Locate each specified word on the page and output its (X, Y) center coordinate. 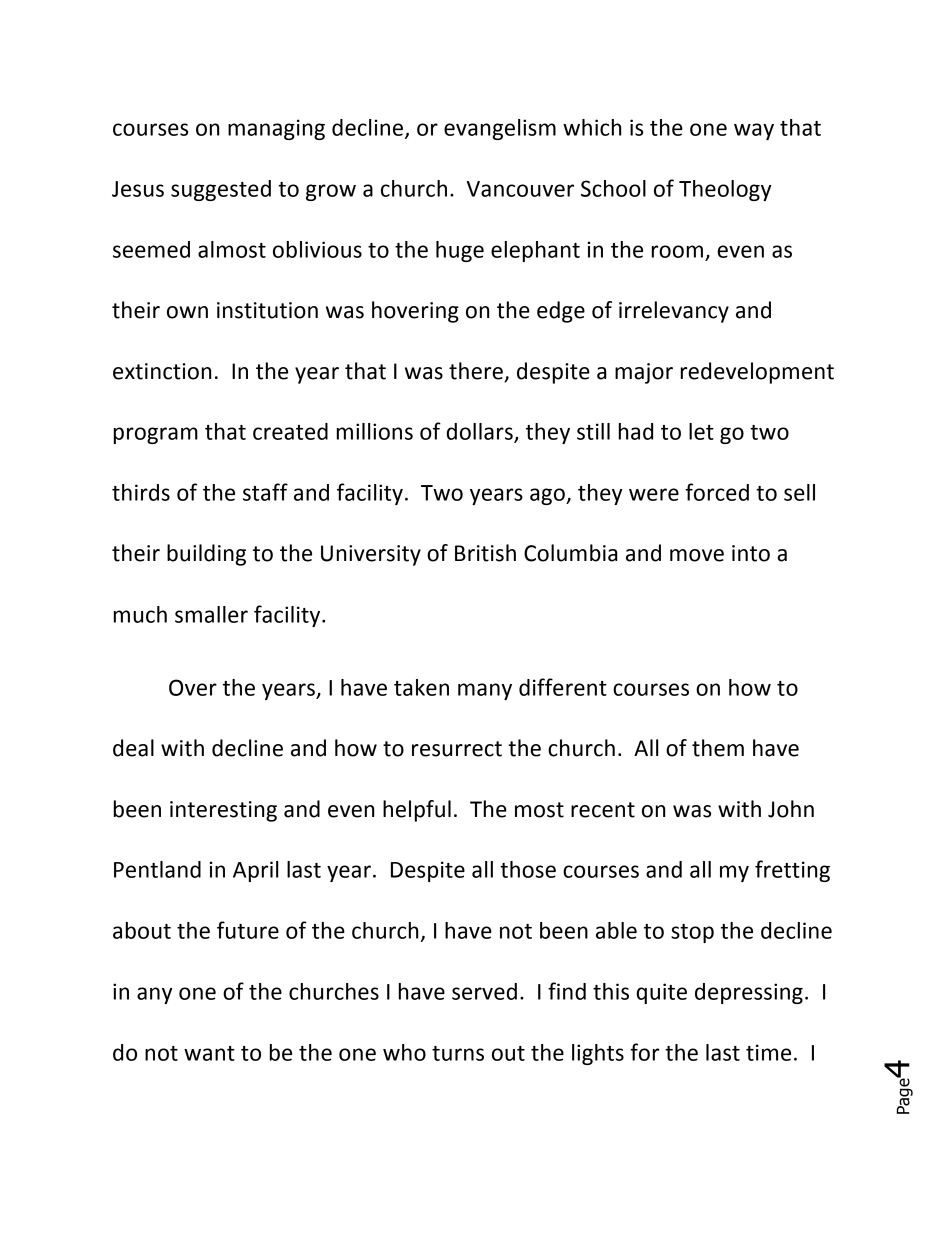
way (754, 131)
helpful (417, 811)
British (485, 553)
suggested (221, 190)
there (476, 371)
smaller (211, 614)
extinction (162, 371)
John (791, 809)
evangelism (500, 129)
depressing (749, 993)
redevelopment (757, 373)
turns (458, 1053)
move (697, 555)
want (209, 1053)
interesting (223, 811)
